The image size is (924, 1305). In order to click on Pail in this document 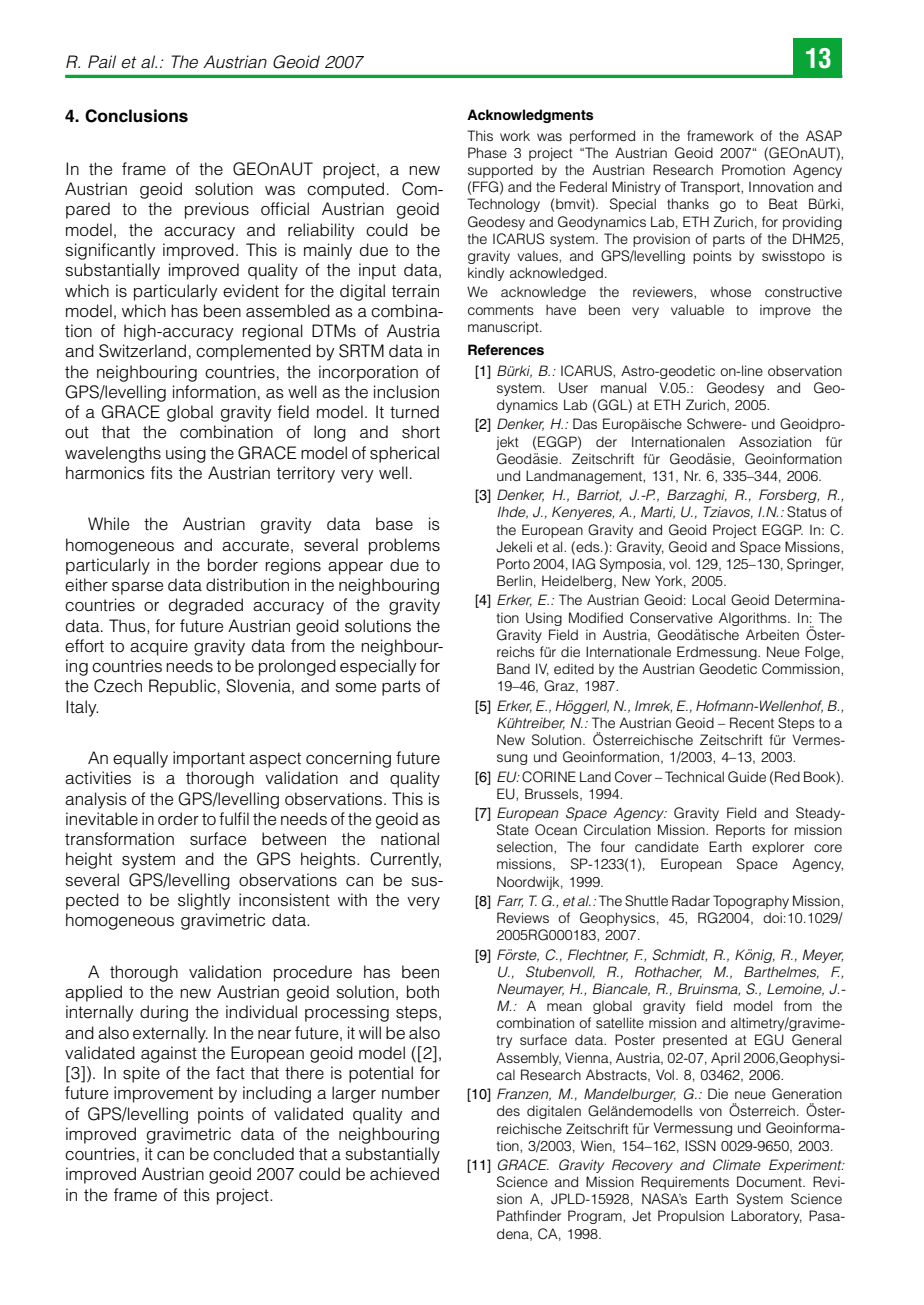, I will do `click(102, 61)`.
